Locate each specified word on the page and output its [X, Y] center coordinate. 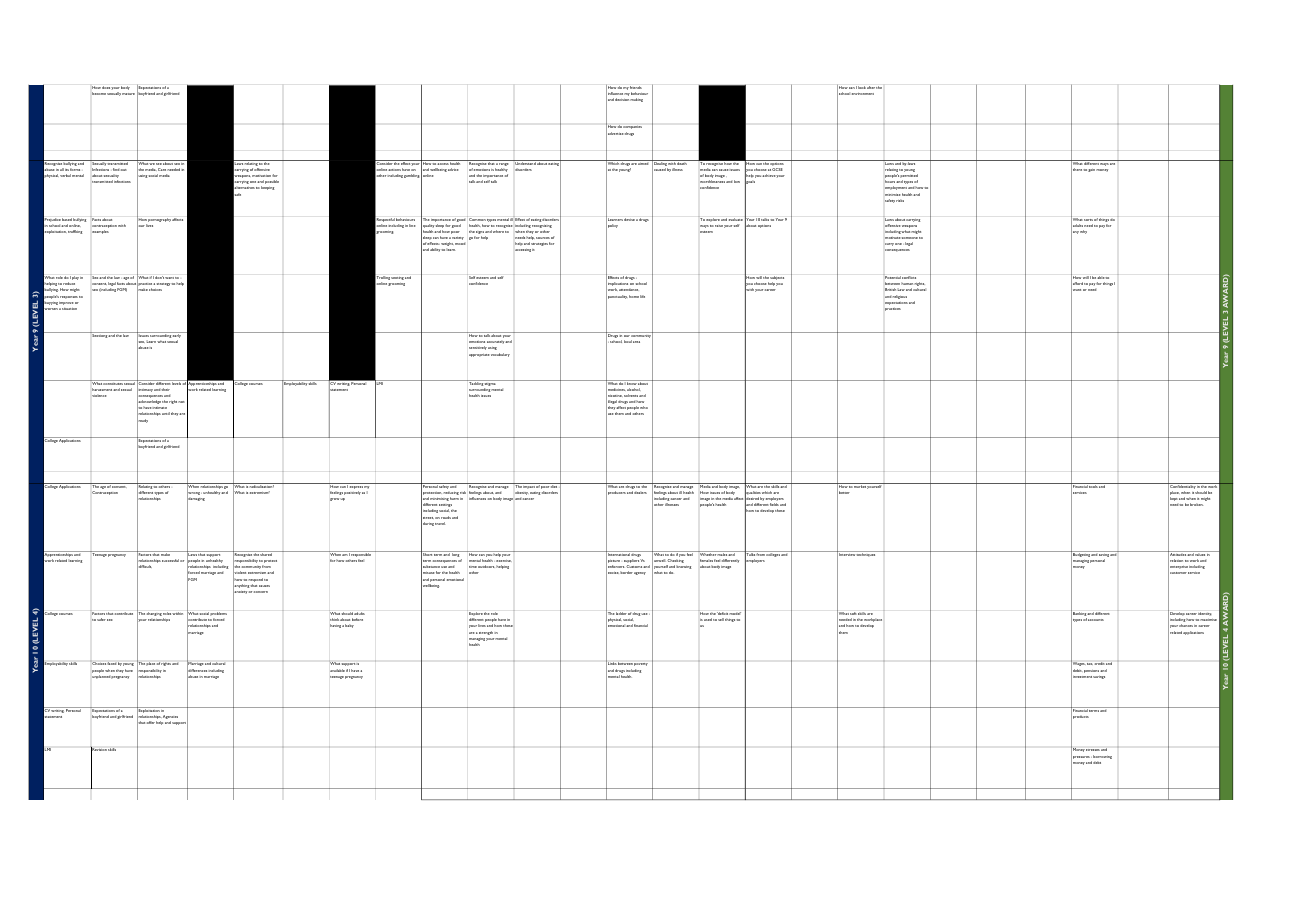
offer [151, 722]
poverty [641, 664]
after [871, 87]
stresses [1093, 750]
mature [128, 94]
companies [632, 127]
